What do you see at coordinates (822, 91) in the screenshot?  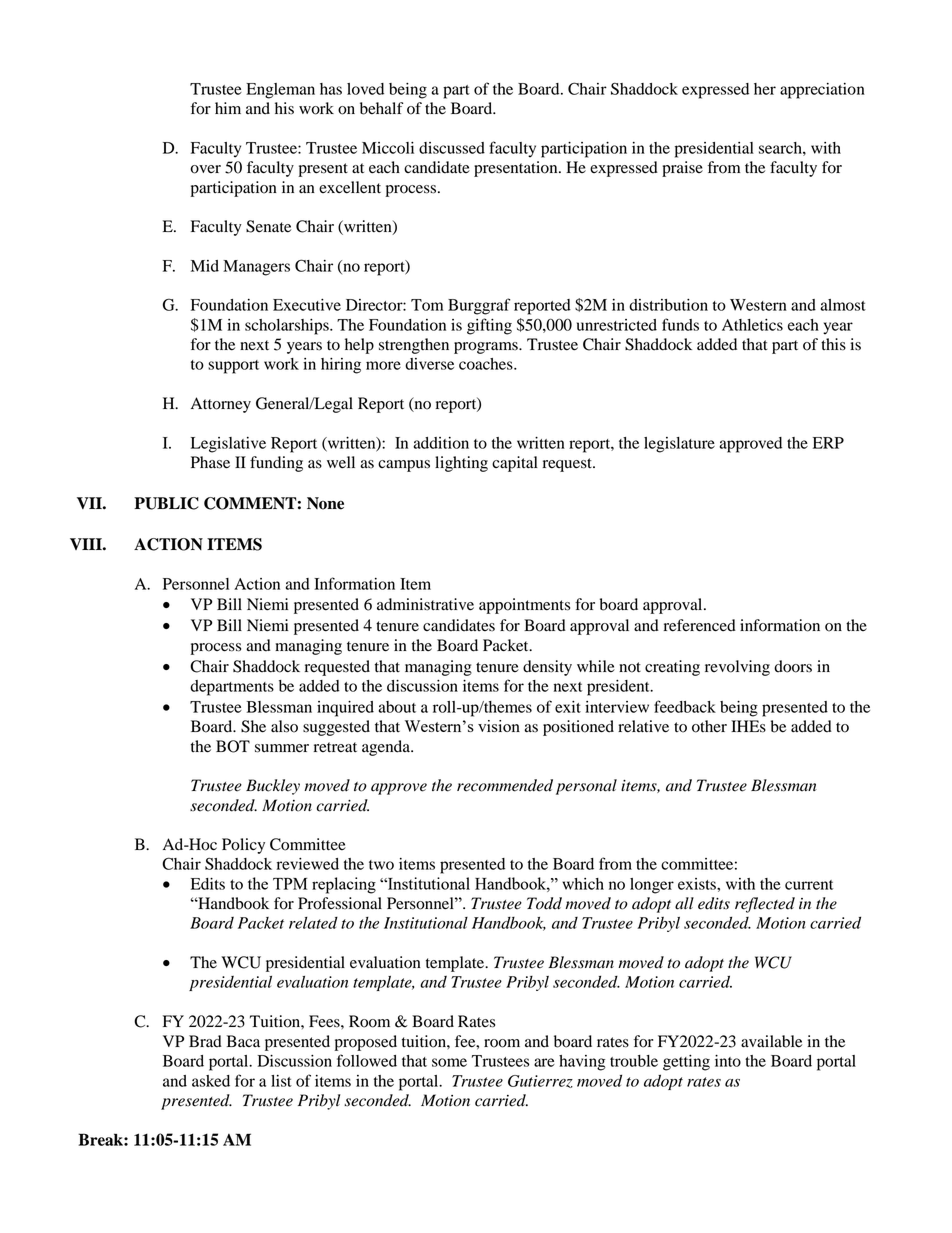 I see `appreciation` at bounding box center [822, 91].
